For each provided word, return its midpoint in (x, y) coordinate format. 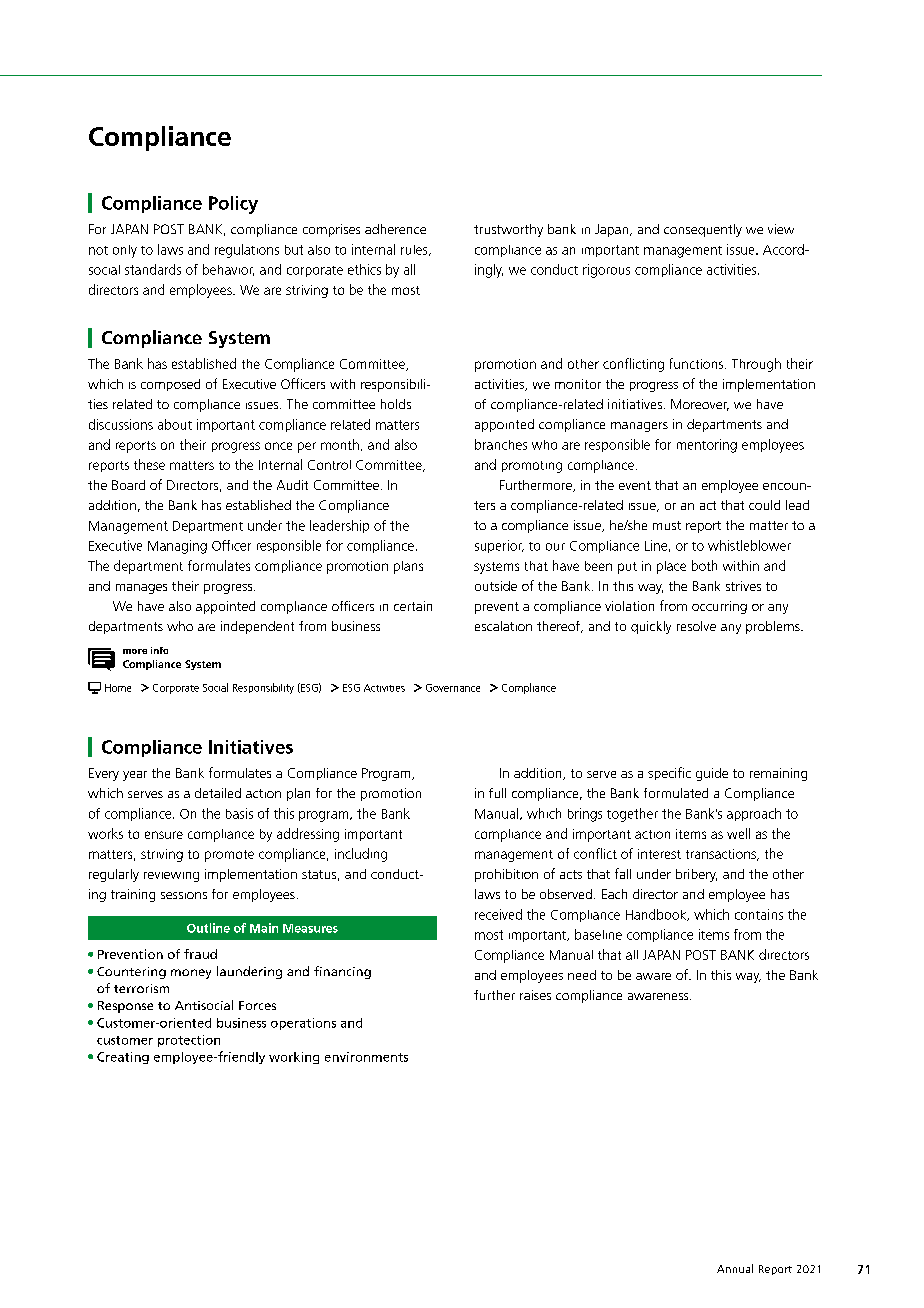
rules (415, 250)
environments (366, 1057)
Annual (735, 1268)
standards (153, 269)
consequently (703, 230)
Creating (123, 1058)
